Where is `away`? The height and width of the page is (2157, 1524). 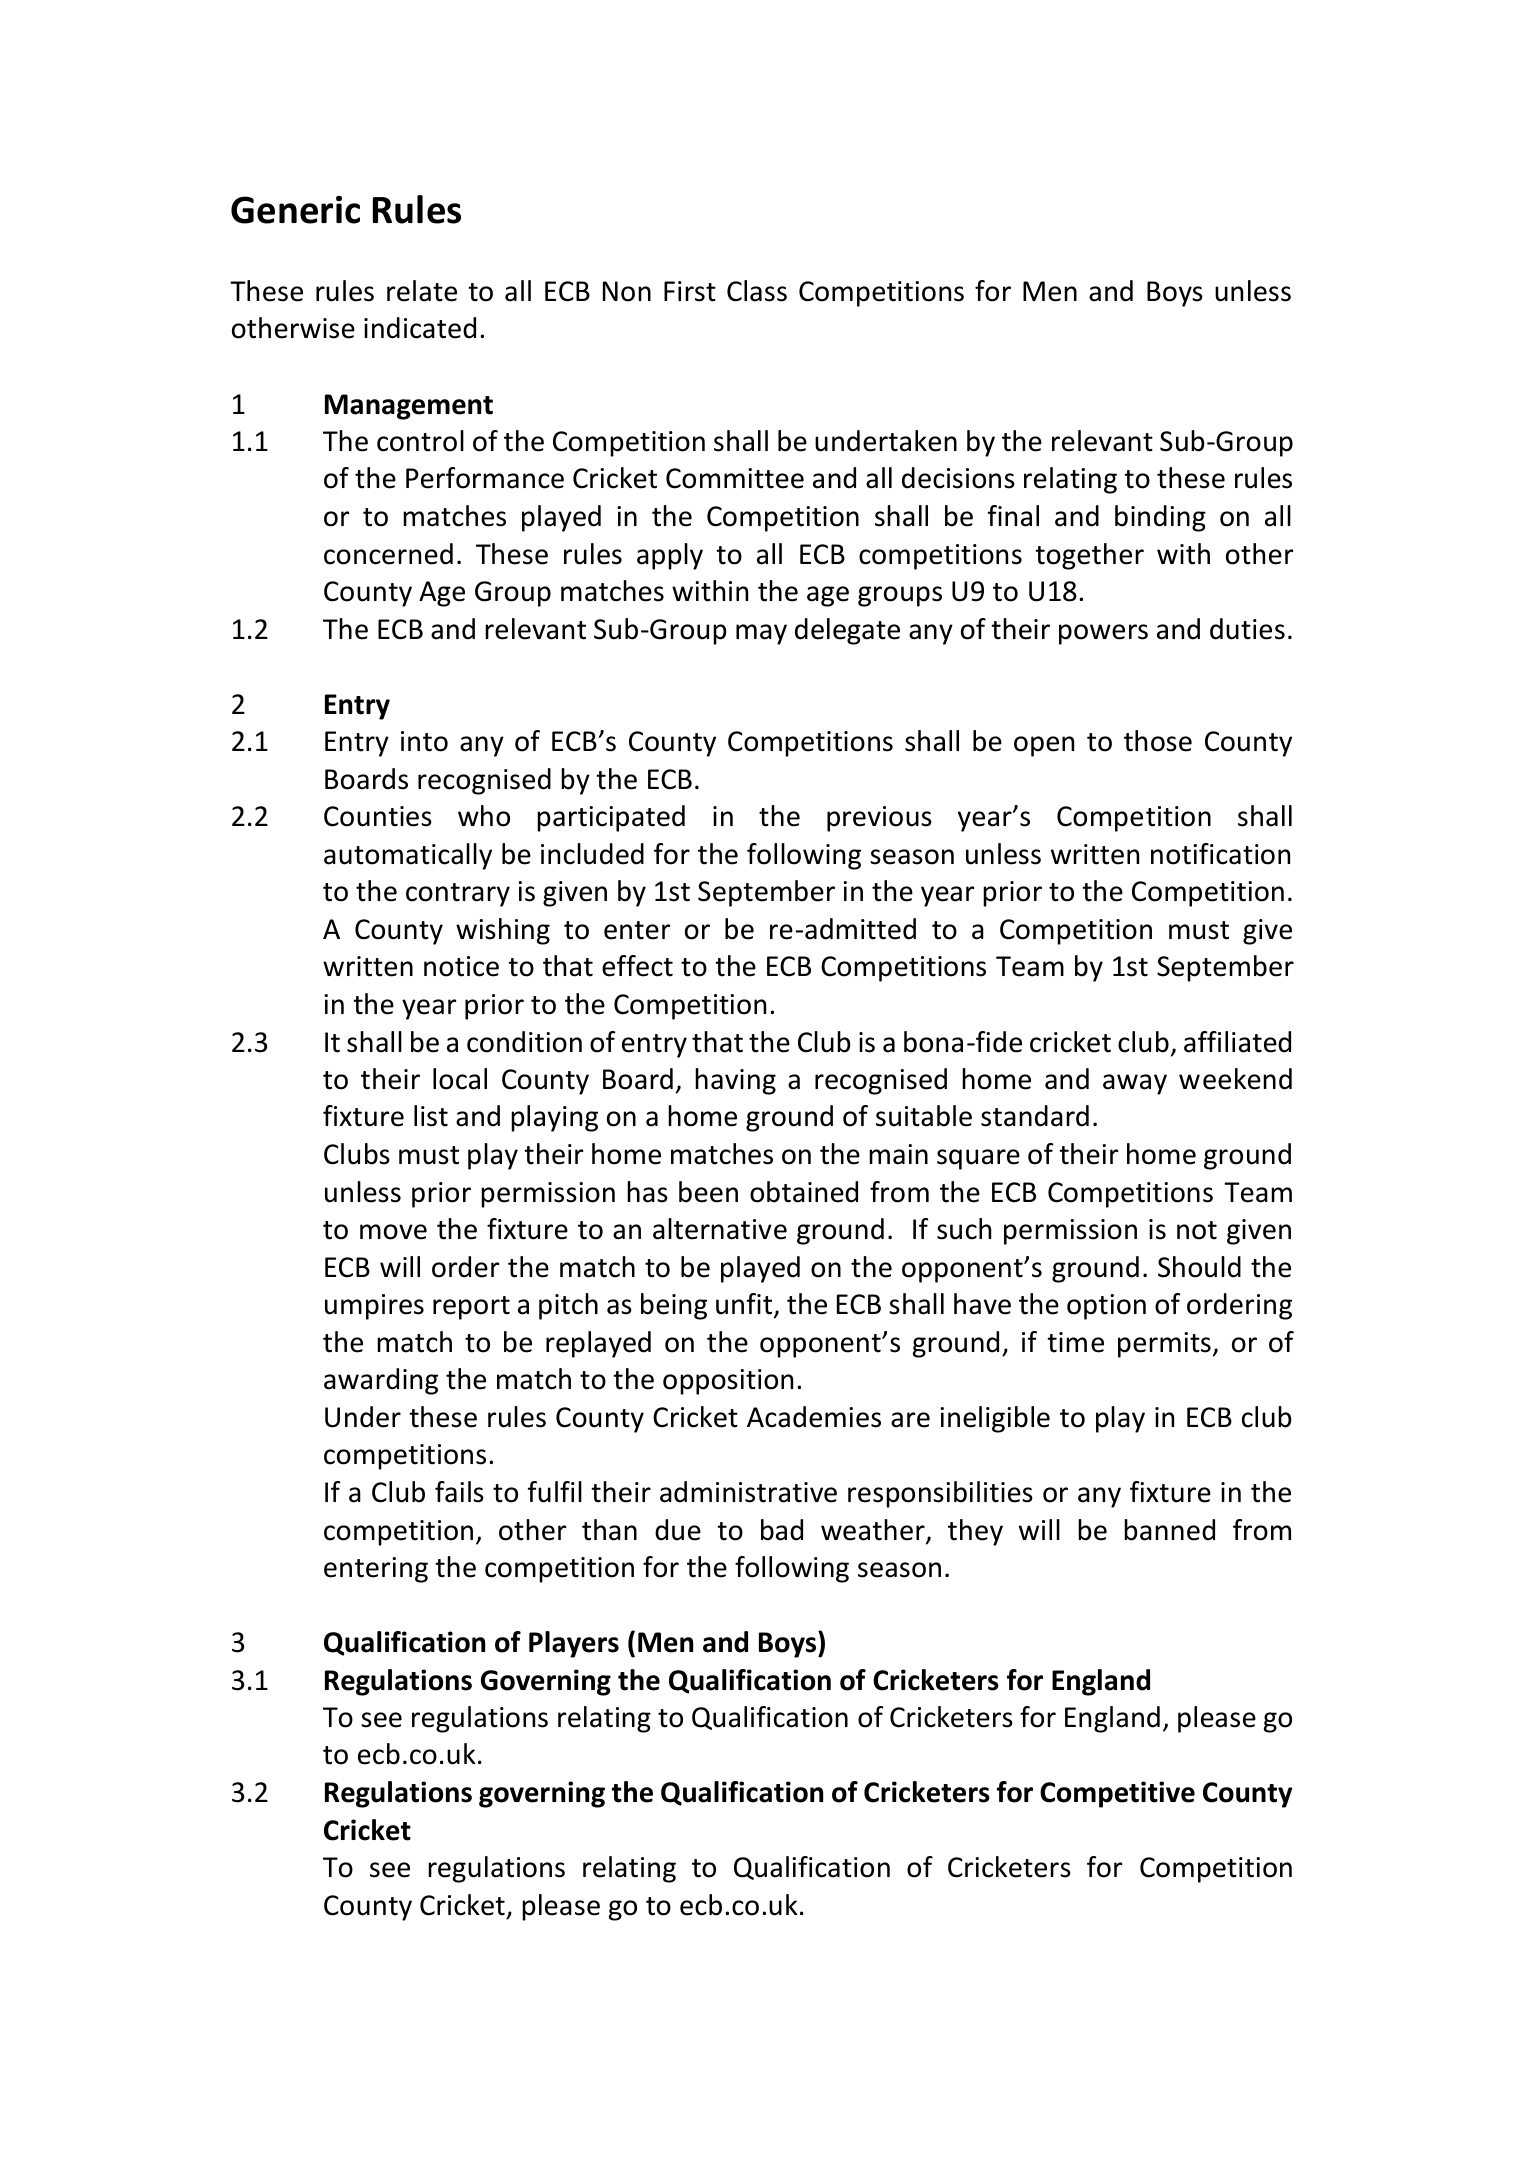
away is located at coordinates (1135, 1084).
